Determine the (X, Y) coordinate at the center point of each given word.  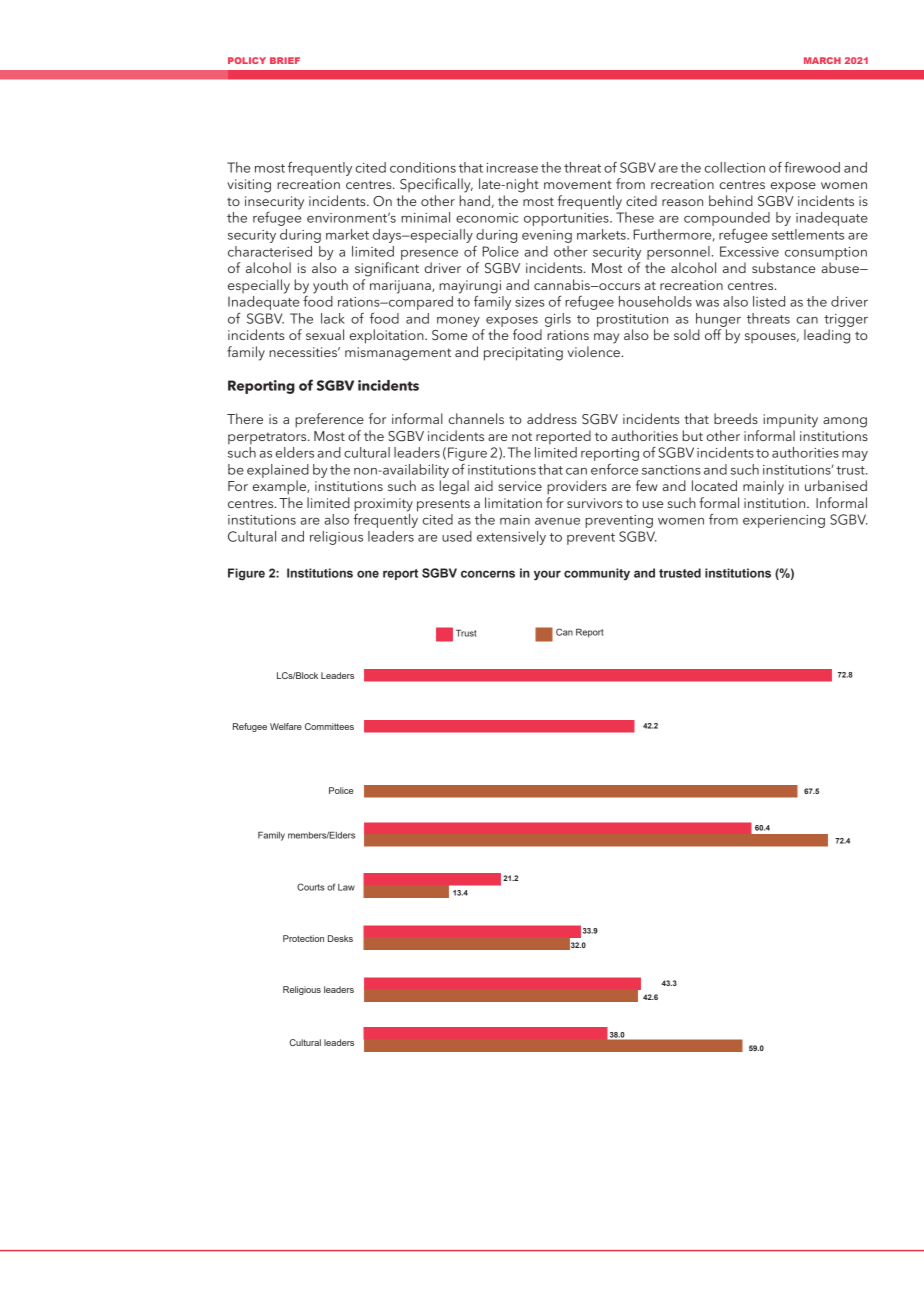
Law (346, 887)
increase (512, 168)
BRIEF (285, 60)
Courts (310, 887)
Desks (340, 938)
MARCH (822, 60)
